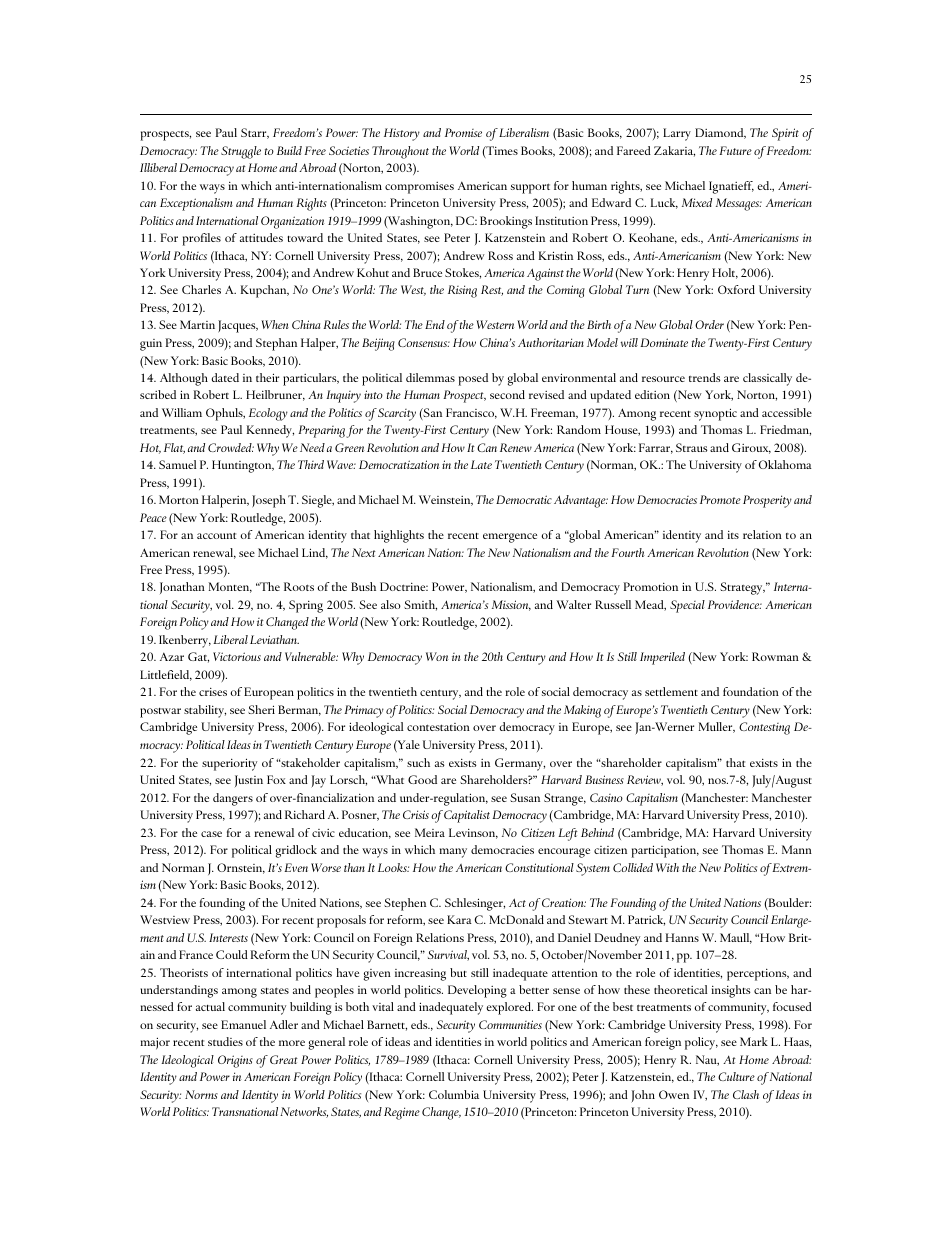 Image resolution: width=952 pixels, height=1233 pixels. Describe the element at coordinates (735, 150) in the screenshot. I see `Future` at that location.
